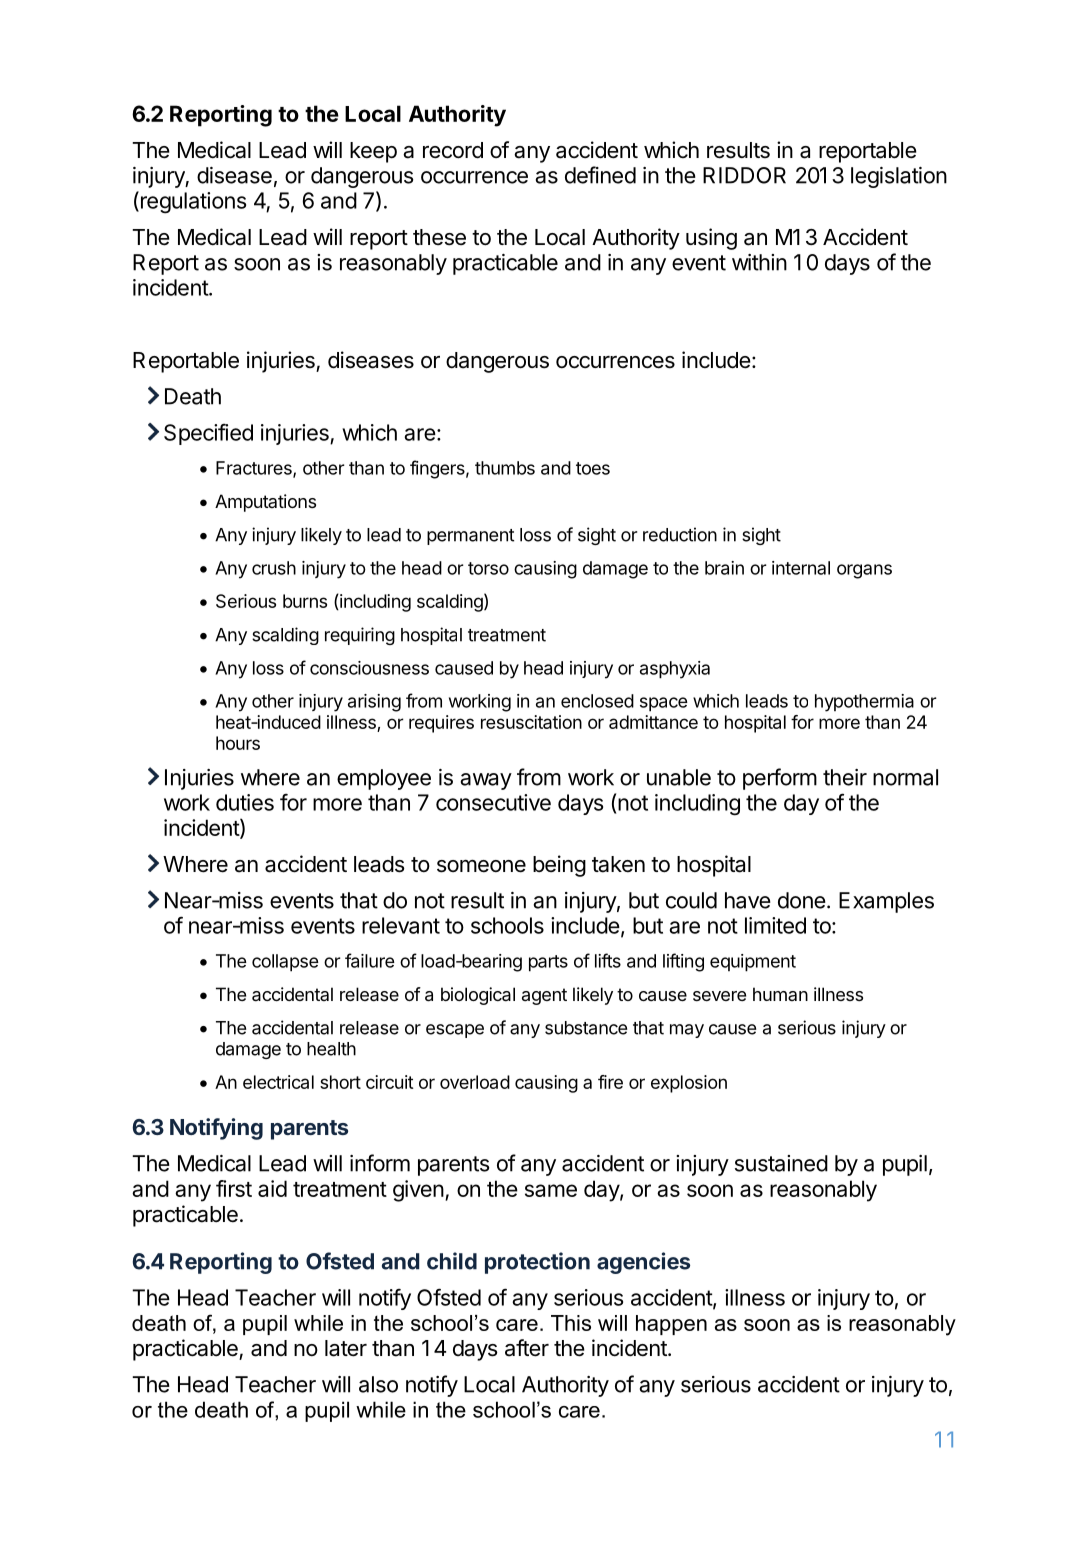  What do you see at coordinates (600, 175) in the screenshot?
I see `defined` at bounding box center [600, 175].
